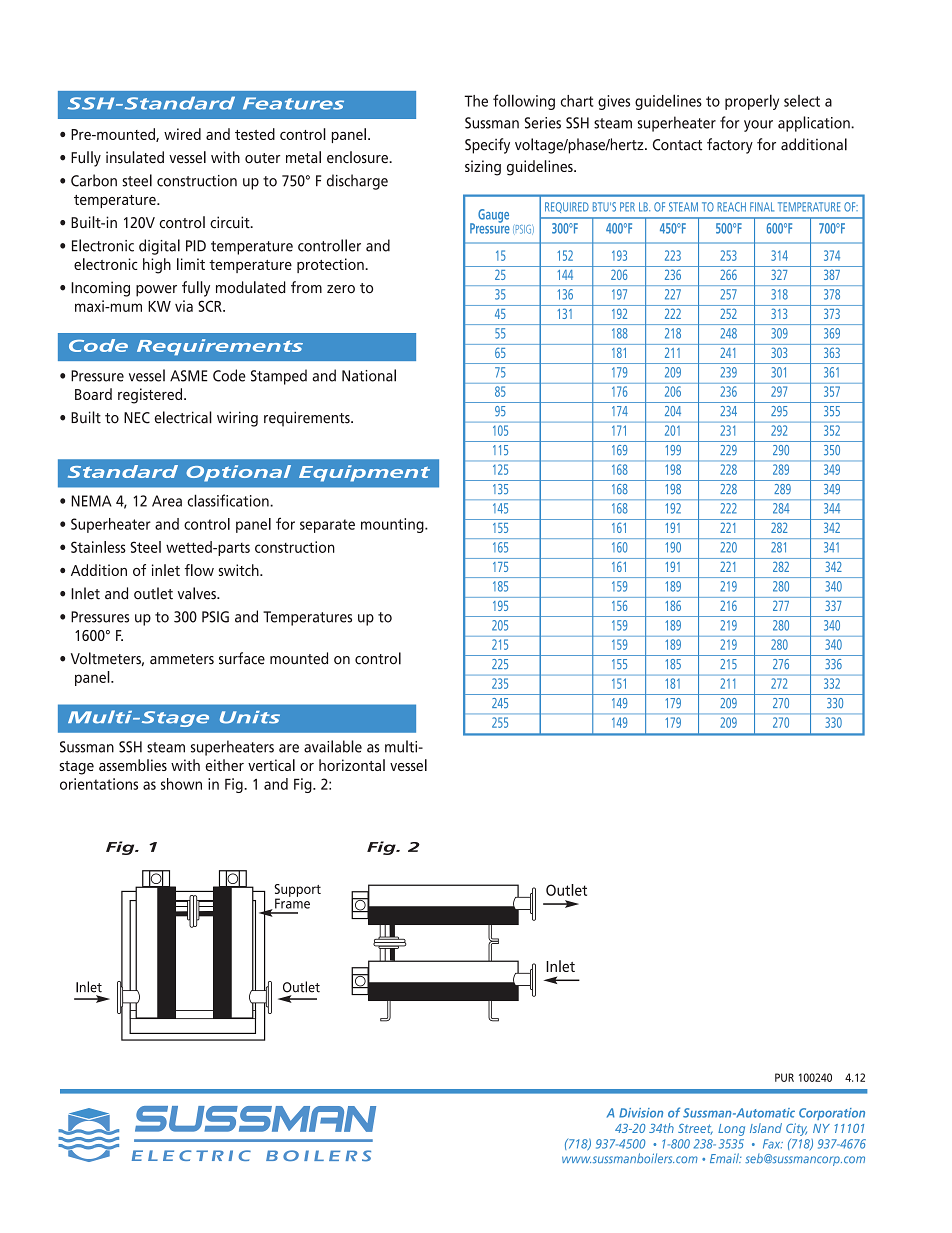 Image resolution: width=952 pixels, height=1233 pixels. Describe the element at coordinates (641, 1113) in the screenshot. I see `Division` at that location.
